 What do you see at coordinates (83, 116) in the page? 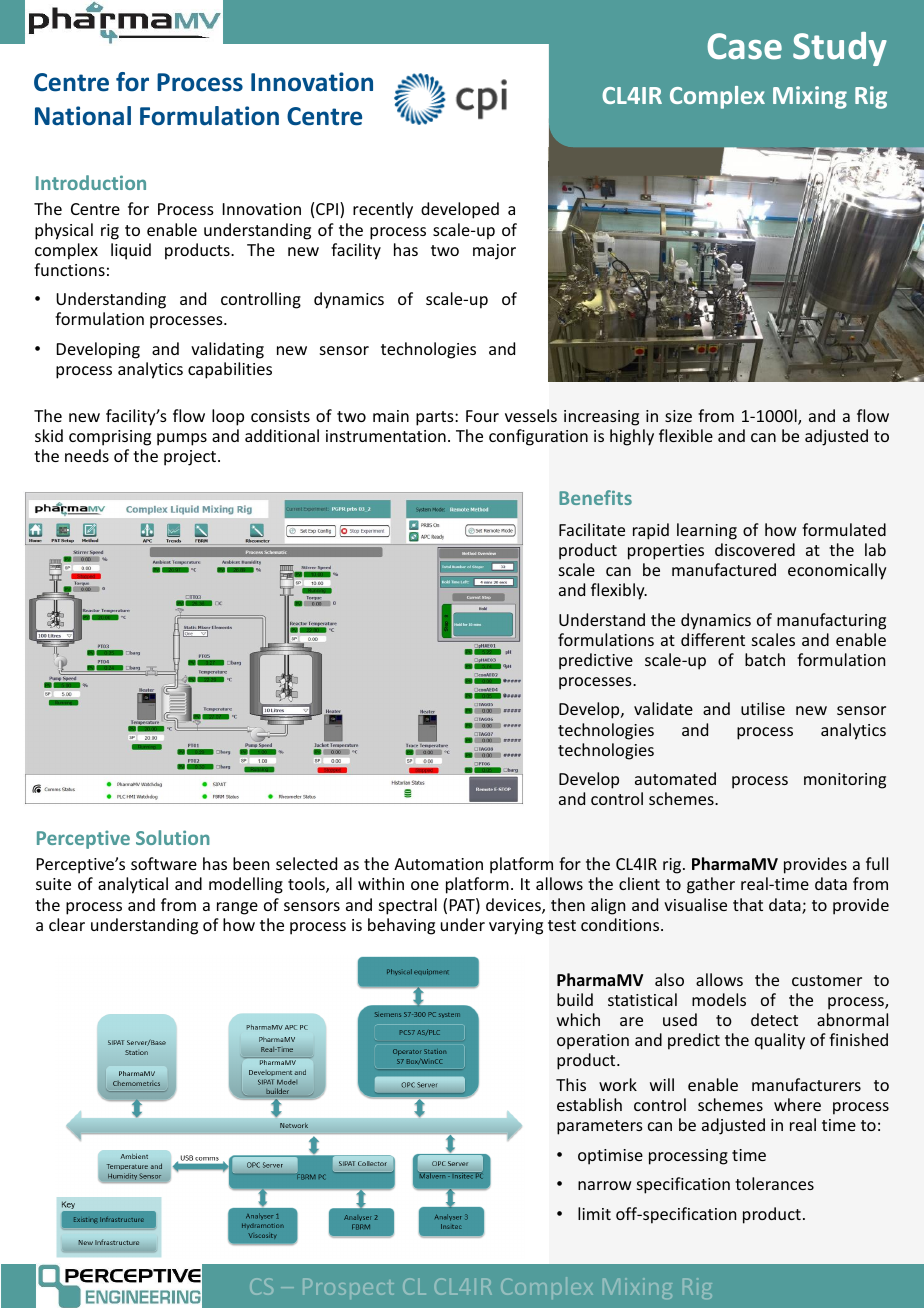
I see `National` at bounding box center [83, 116].
